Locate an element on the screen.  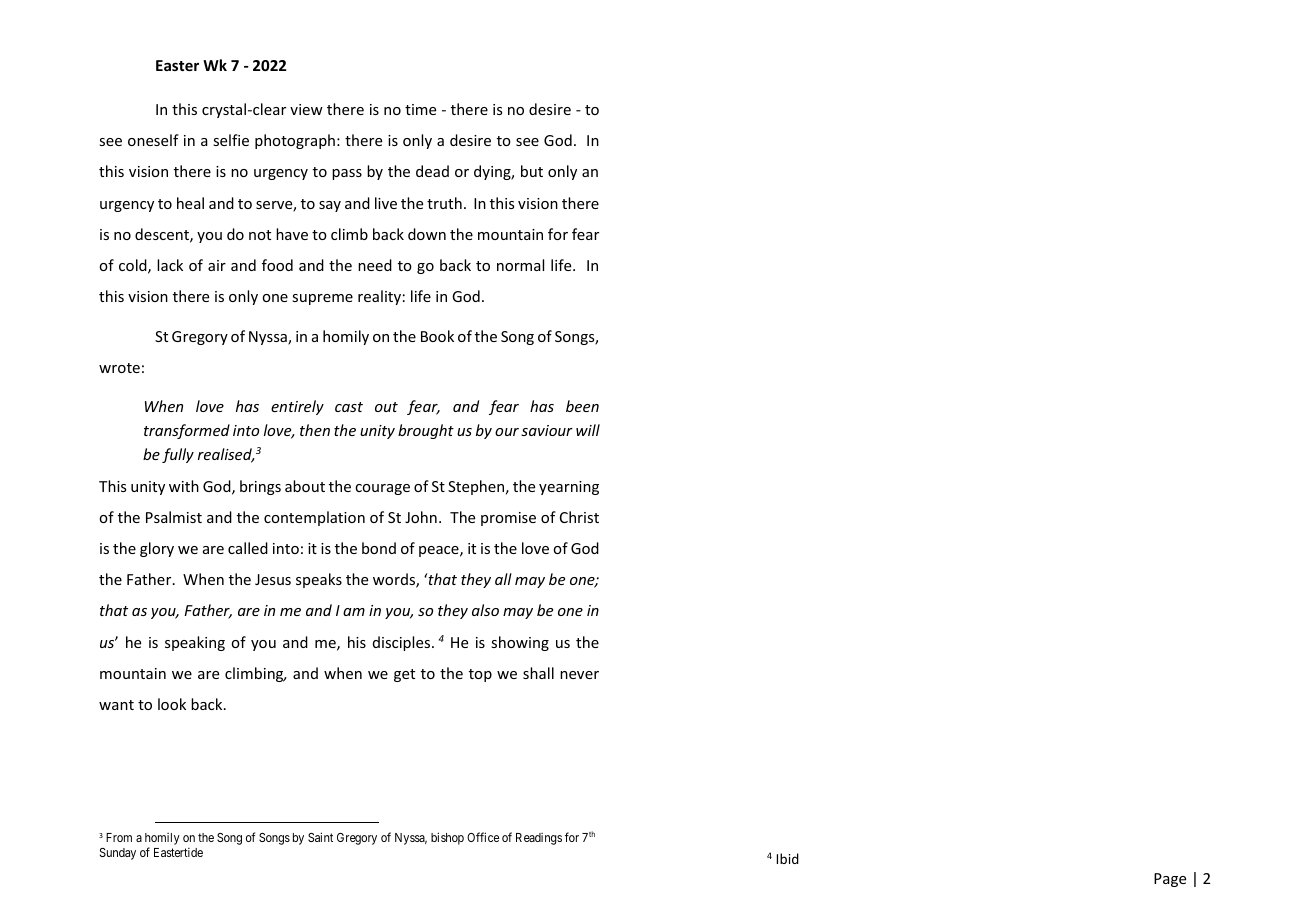
dead is located at coordinates (432, 171).
